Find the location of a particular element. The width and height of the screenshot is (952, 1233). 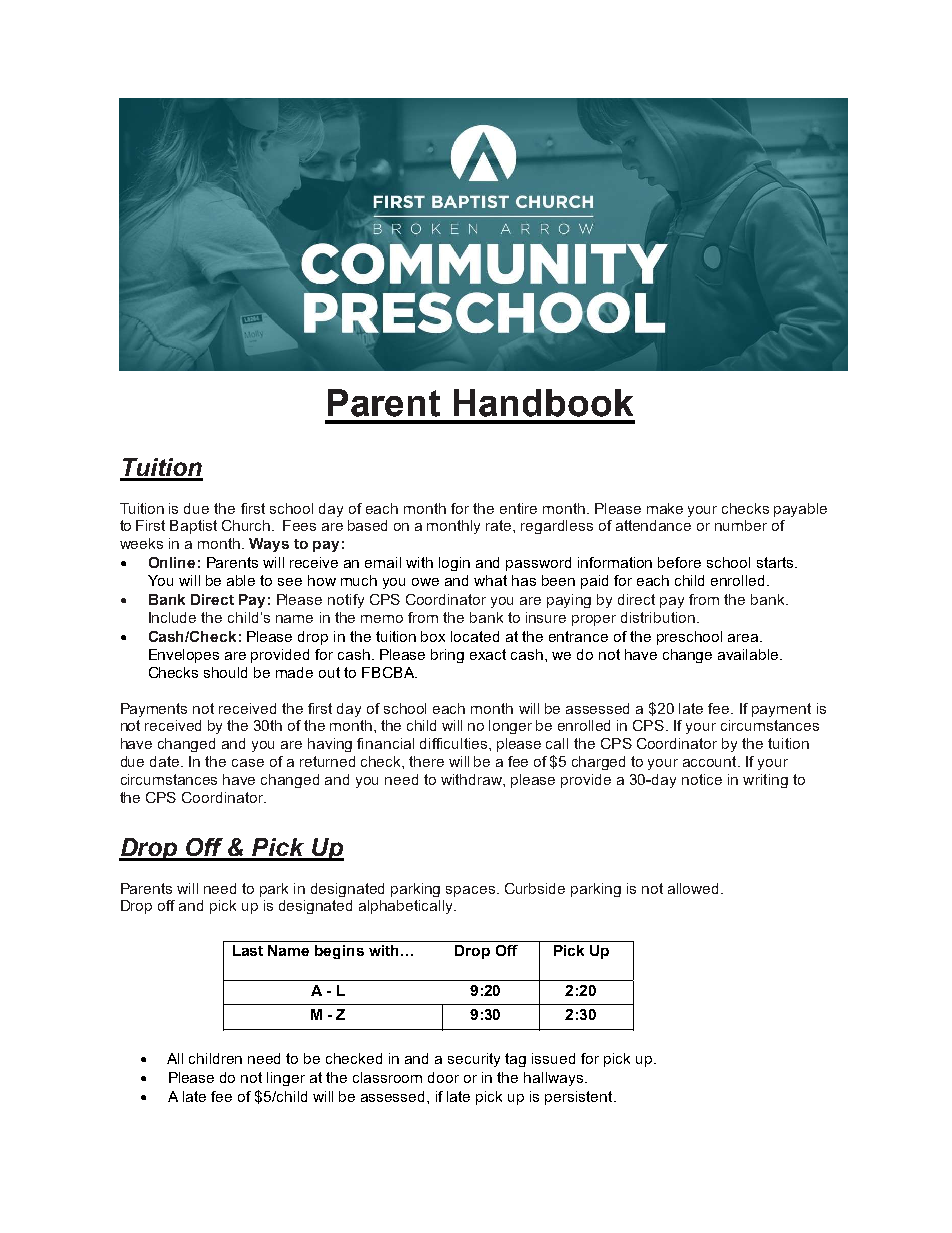

spaces is located at coordinates (470, 891).
